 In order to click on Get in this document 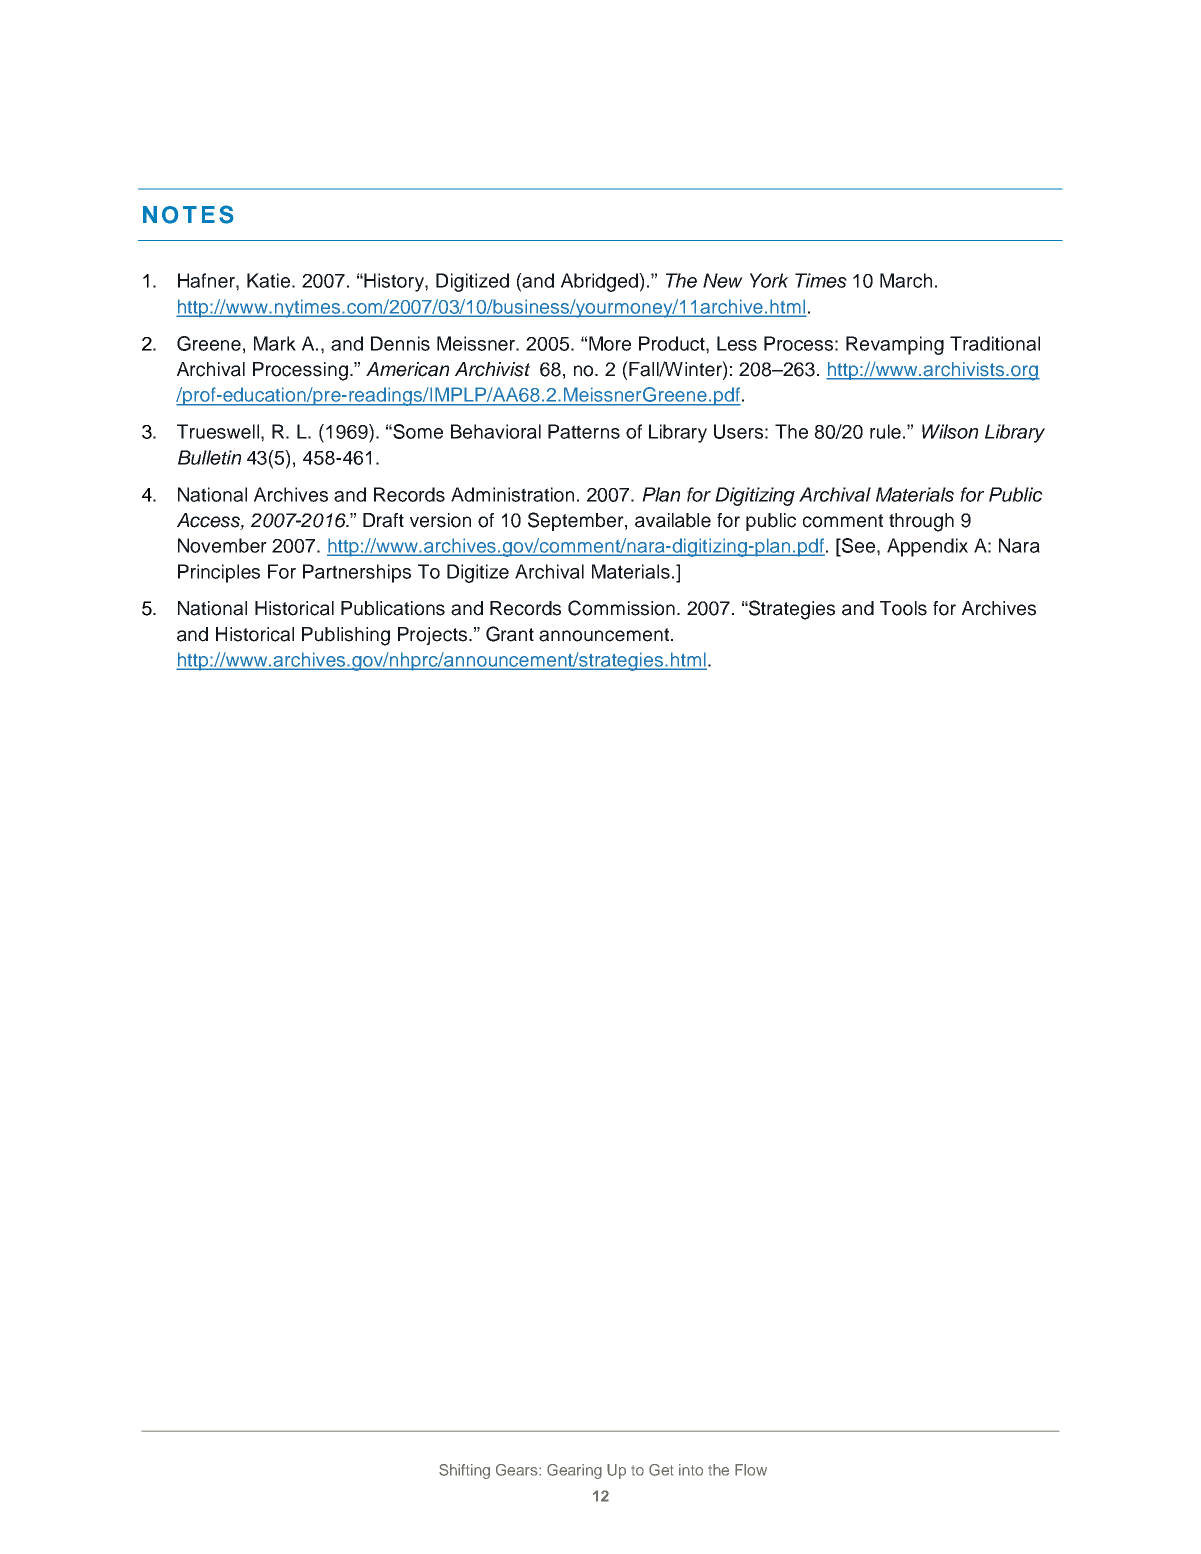, I will do `click(661, 1470)`.
